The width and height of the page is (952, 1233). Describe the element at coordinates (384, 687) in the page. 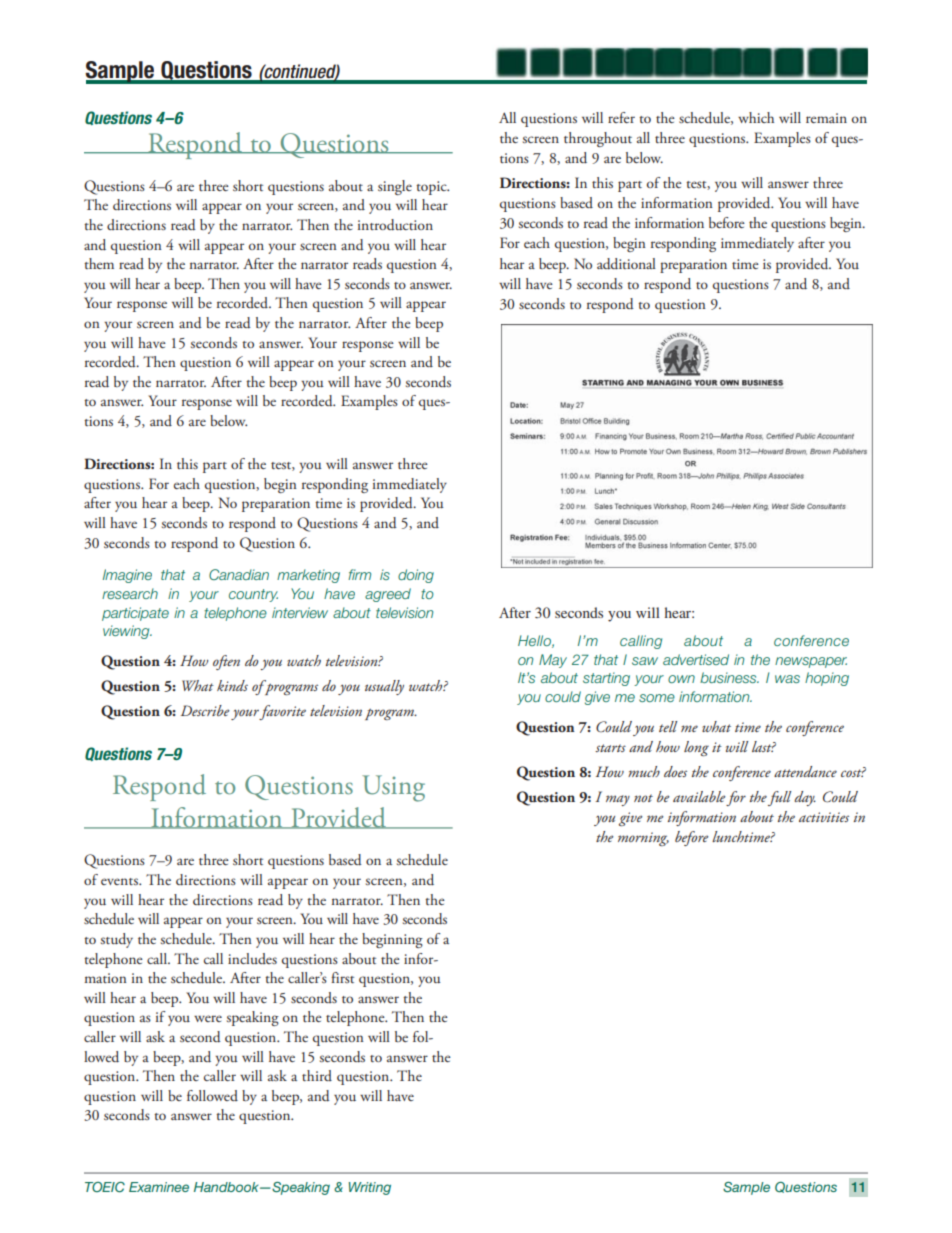

I see `usually` at that location.
